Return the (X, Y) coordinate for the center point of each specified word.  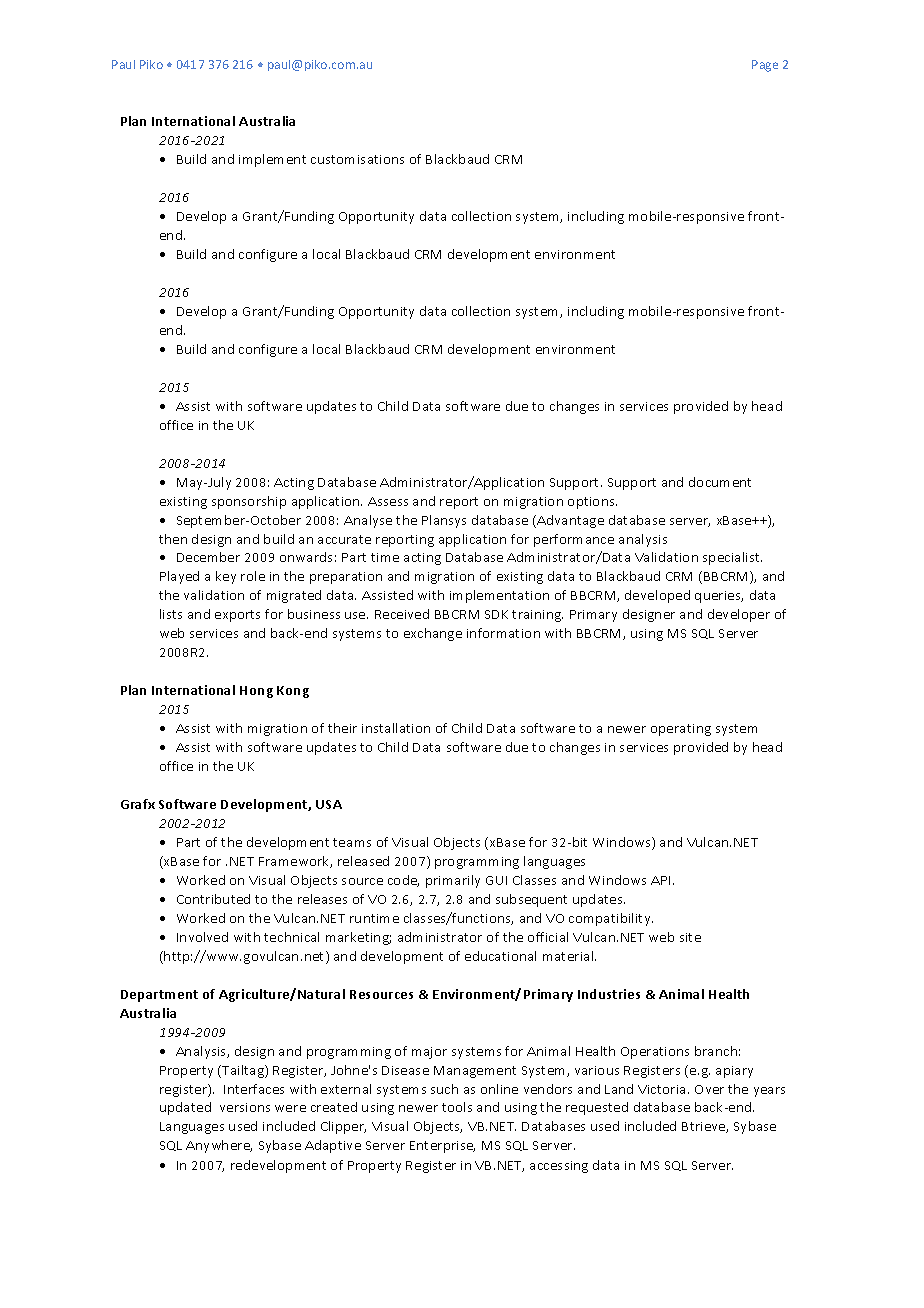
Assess (388, 501)
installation (396, 728)
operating (681, 730)
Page (765, 66)
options (592, 503)
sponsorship (249, 502)
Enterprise (442, 1147)
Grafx (138, 804)
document (720, 482)
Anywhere (219, 1146)
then (173, 539)
